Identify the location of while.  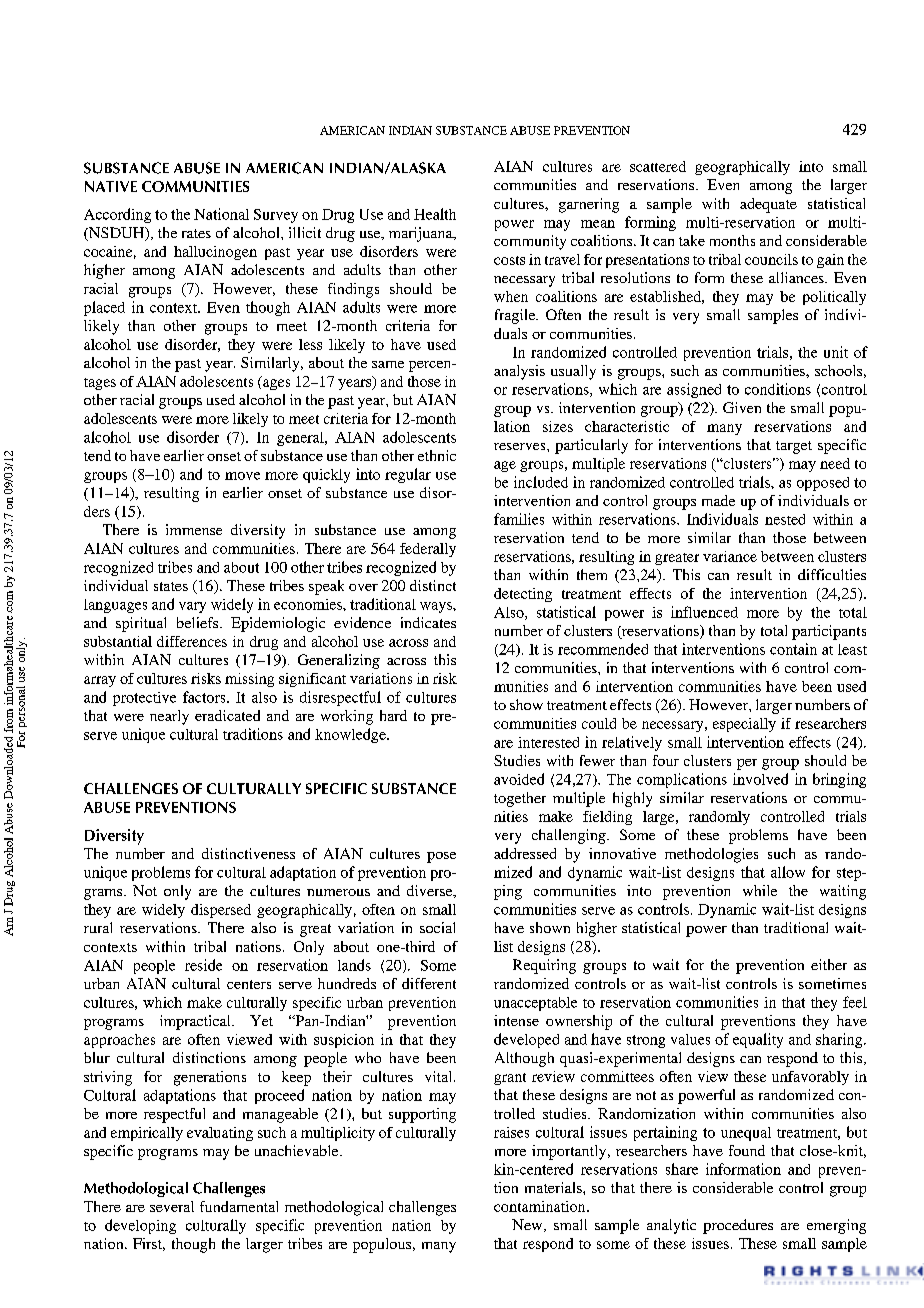
(760, 890).
